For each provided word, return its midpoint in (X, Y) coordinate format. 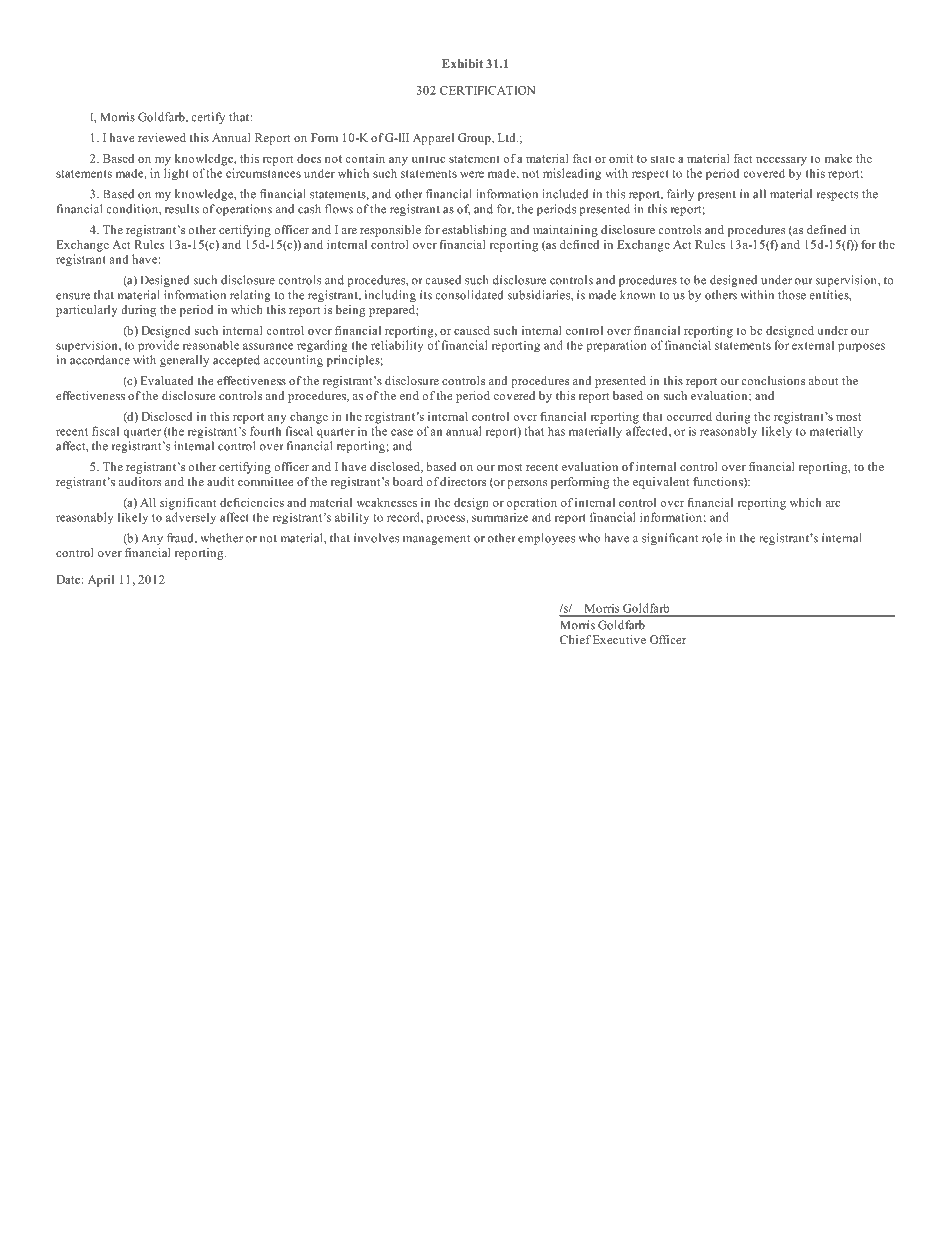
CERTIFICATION (487, 90)
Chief (575, 639)
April (101, 581)
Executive (619, 639)
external (813, 345)
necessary (781, 161)
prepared (393, 311)
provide (158, 346)
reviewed (162, 137)
